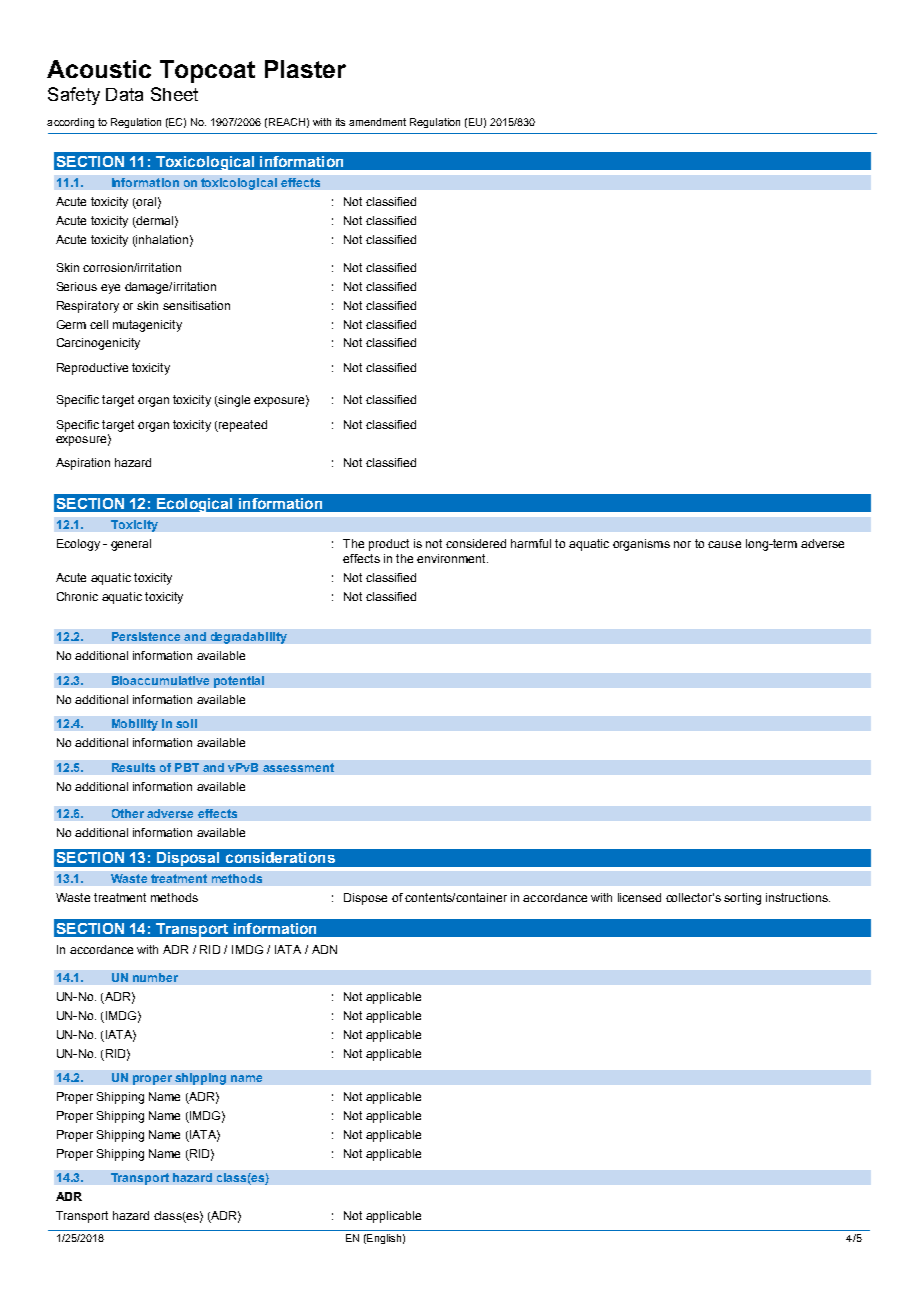  Describe the element at coordinates (724, 544) in the page. I see `cause` at that location.
